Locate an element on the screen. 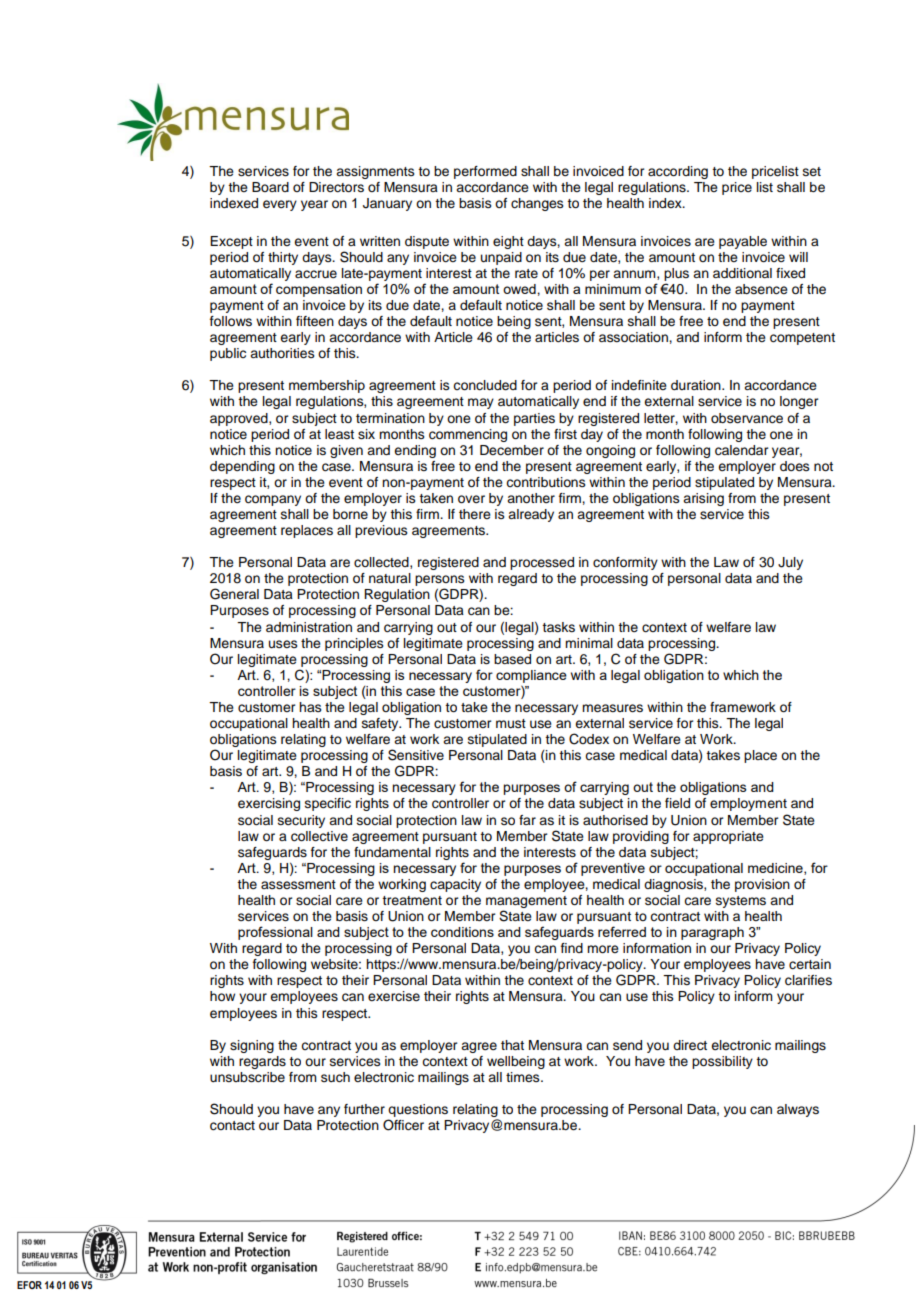 The height and width of the screenshot is (1308, 924). duration is located at coordinates (697, 385).
